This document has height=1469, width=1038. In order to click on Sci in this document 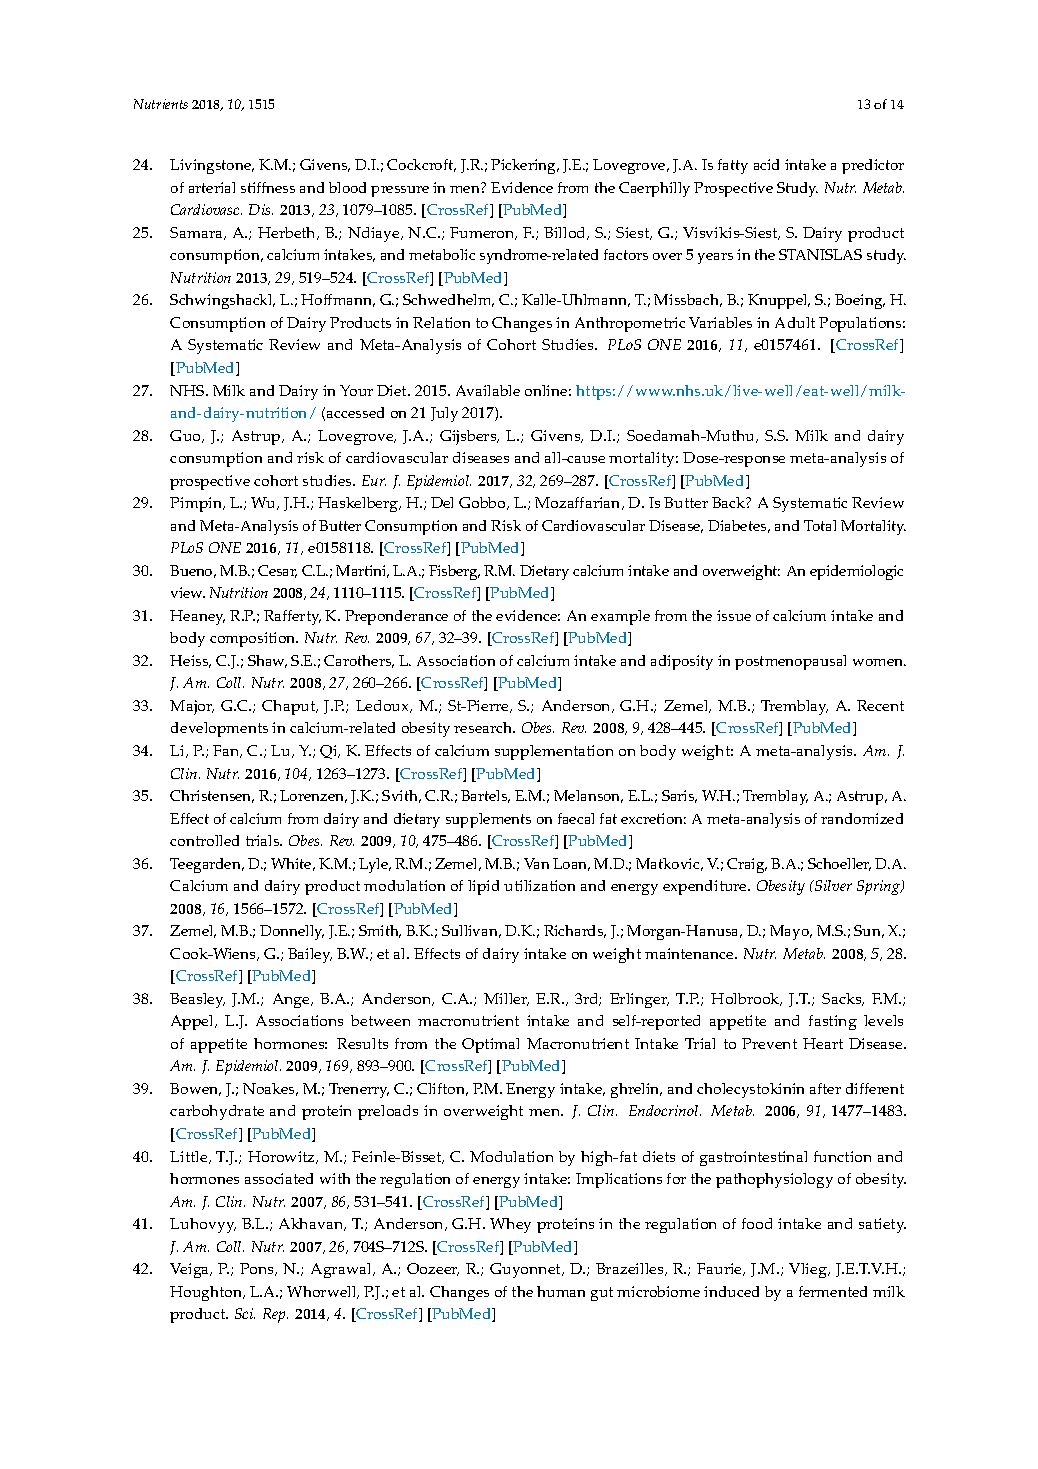, I will do `click(245, 1313)`.
